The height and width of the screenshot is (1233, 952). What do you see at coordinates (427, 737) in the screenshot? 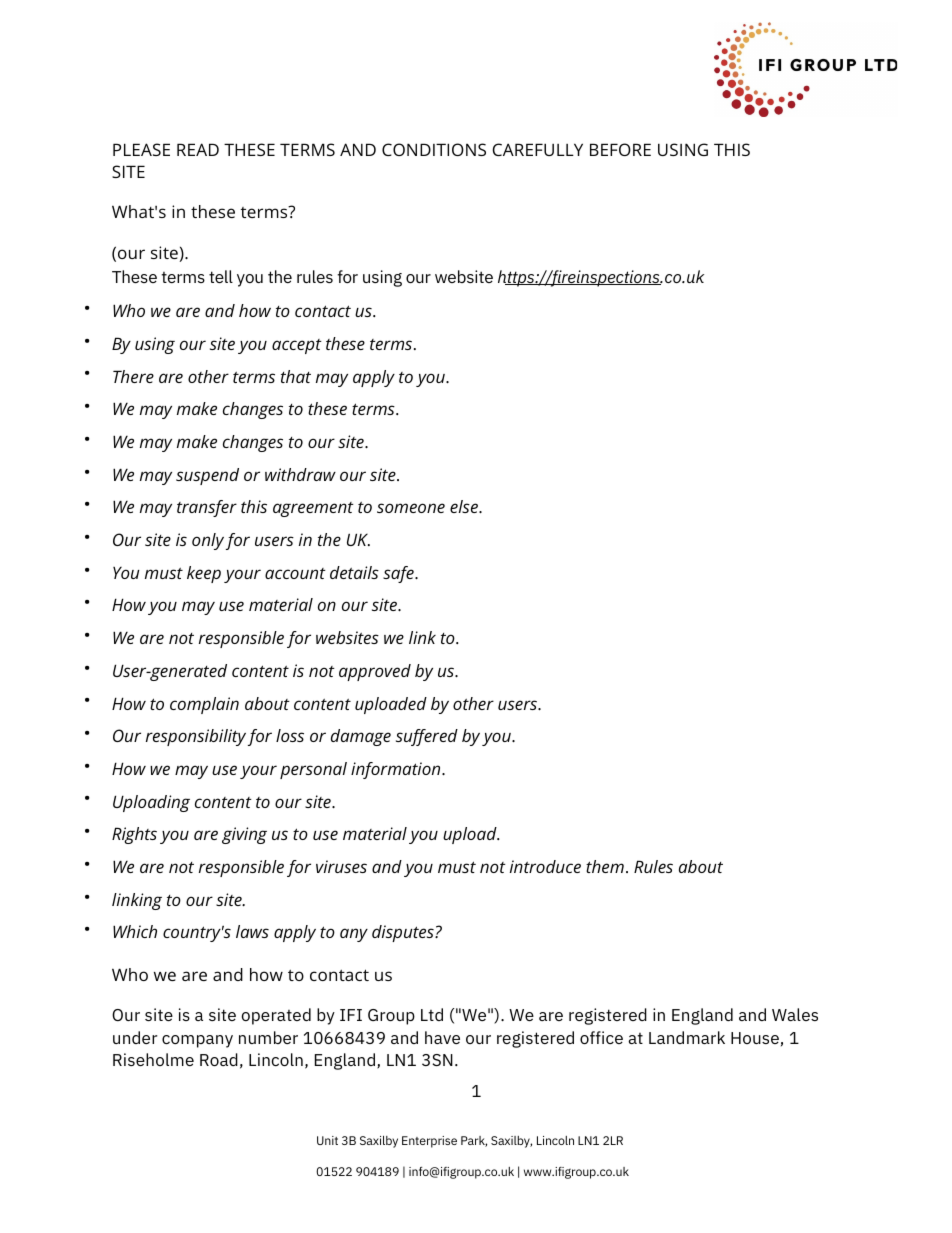
I see `suffered` at bounding box center [427, 737].
